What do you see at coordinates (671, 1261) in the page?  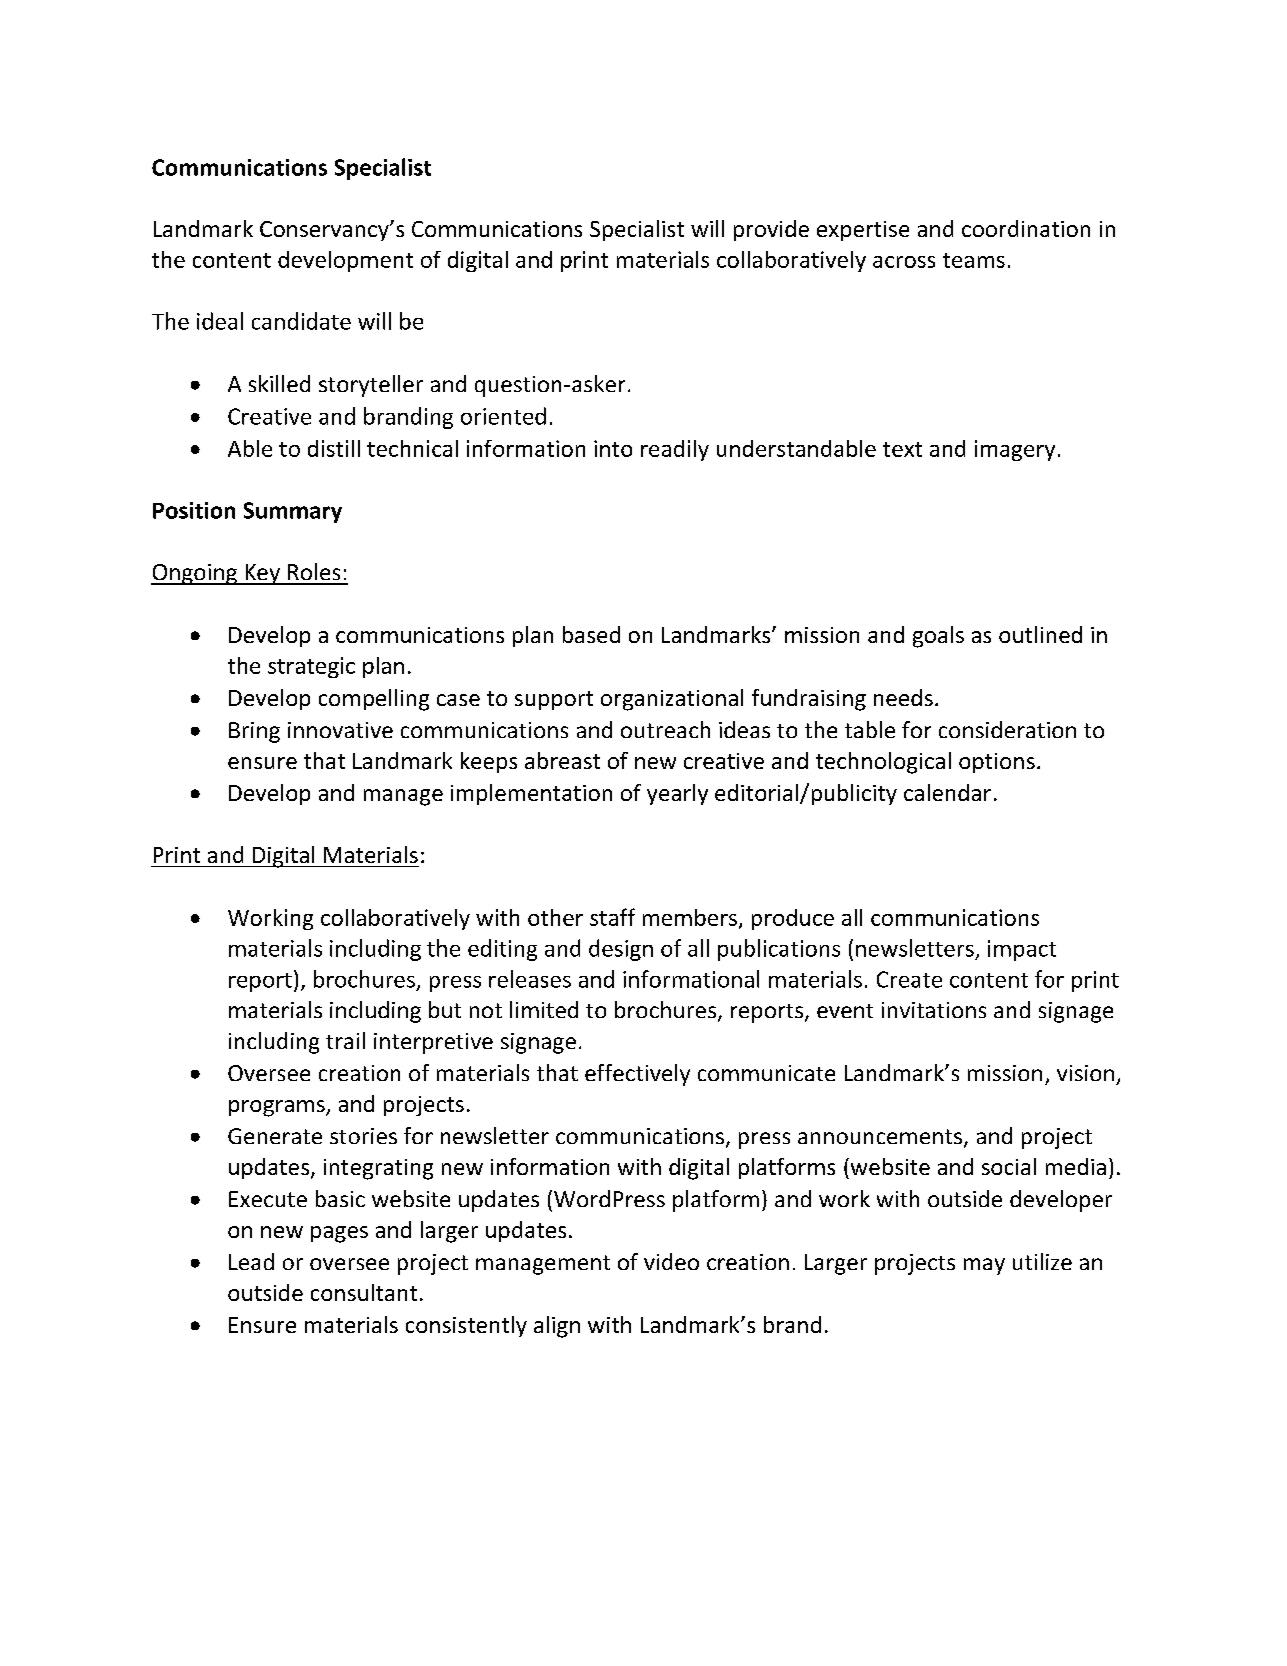 I see `video` at bounding box center [671, 1261].
